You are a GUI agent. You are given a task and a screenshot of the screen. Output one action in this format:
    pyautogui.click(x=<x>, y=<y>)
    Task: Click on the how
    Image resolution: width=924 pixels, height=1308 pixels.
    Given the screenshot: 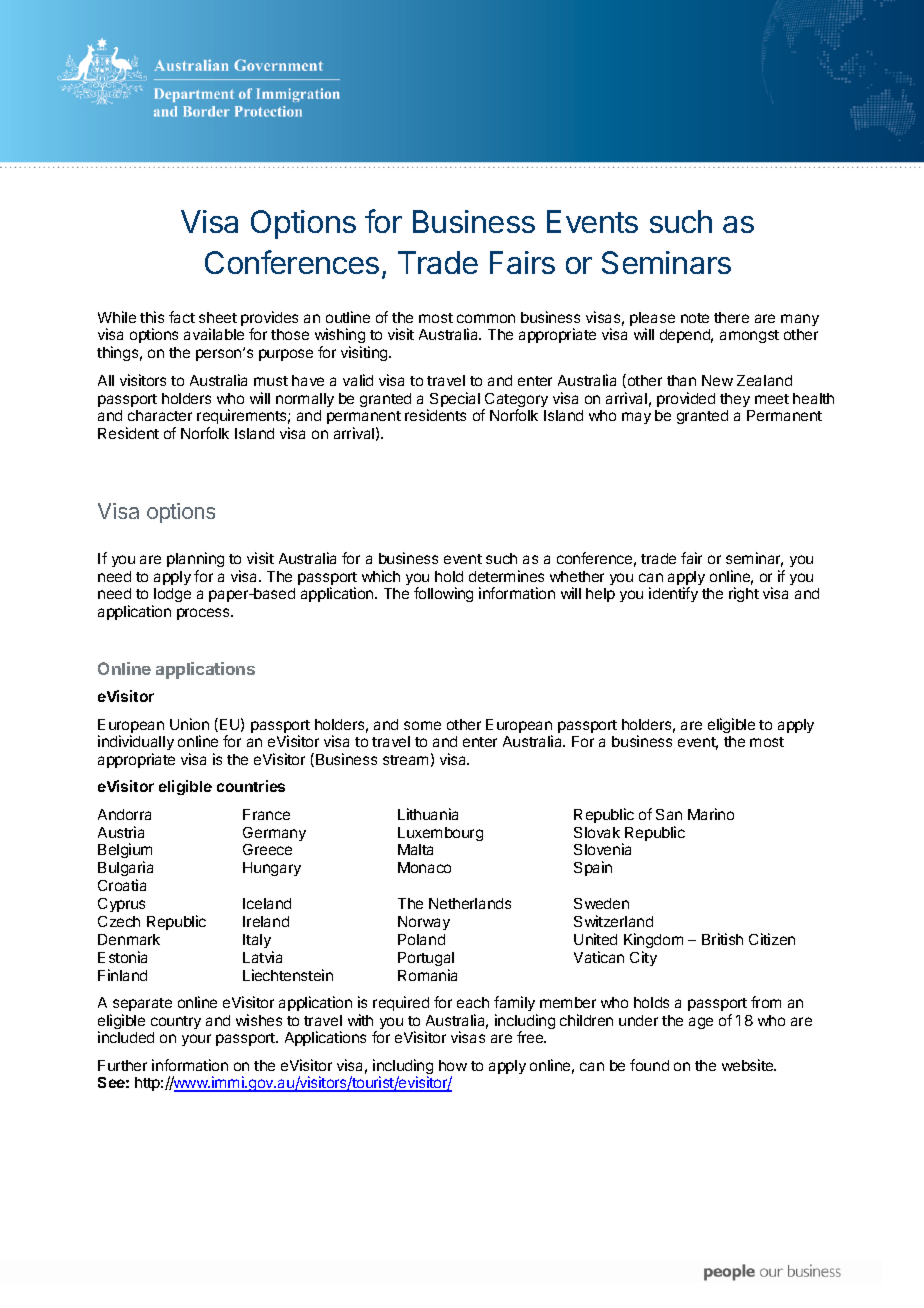 What is the action you would take?
    pyautogui.click(x=453, y=1065)
